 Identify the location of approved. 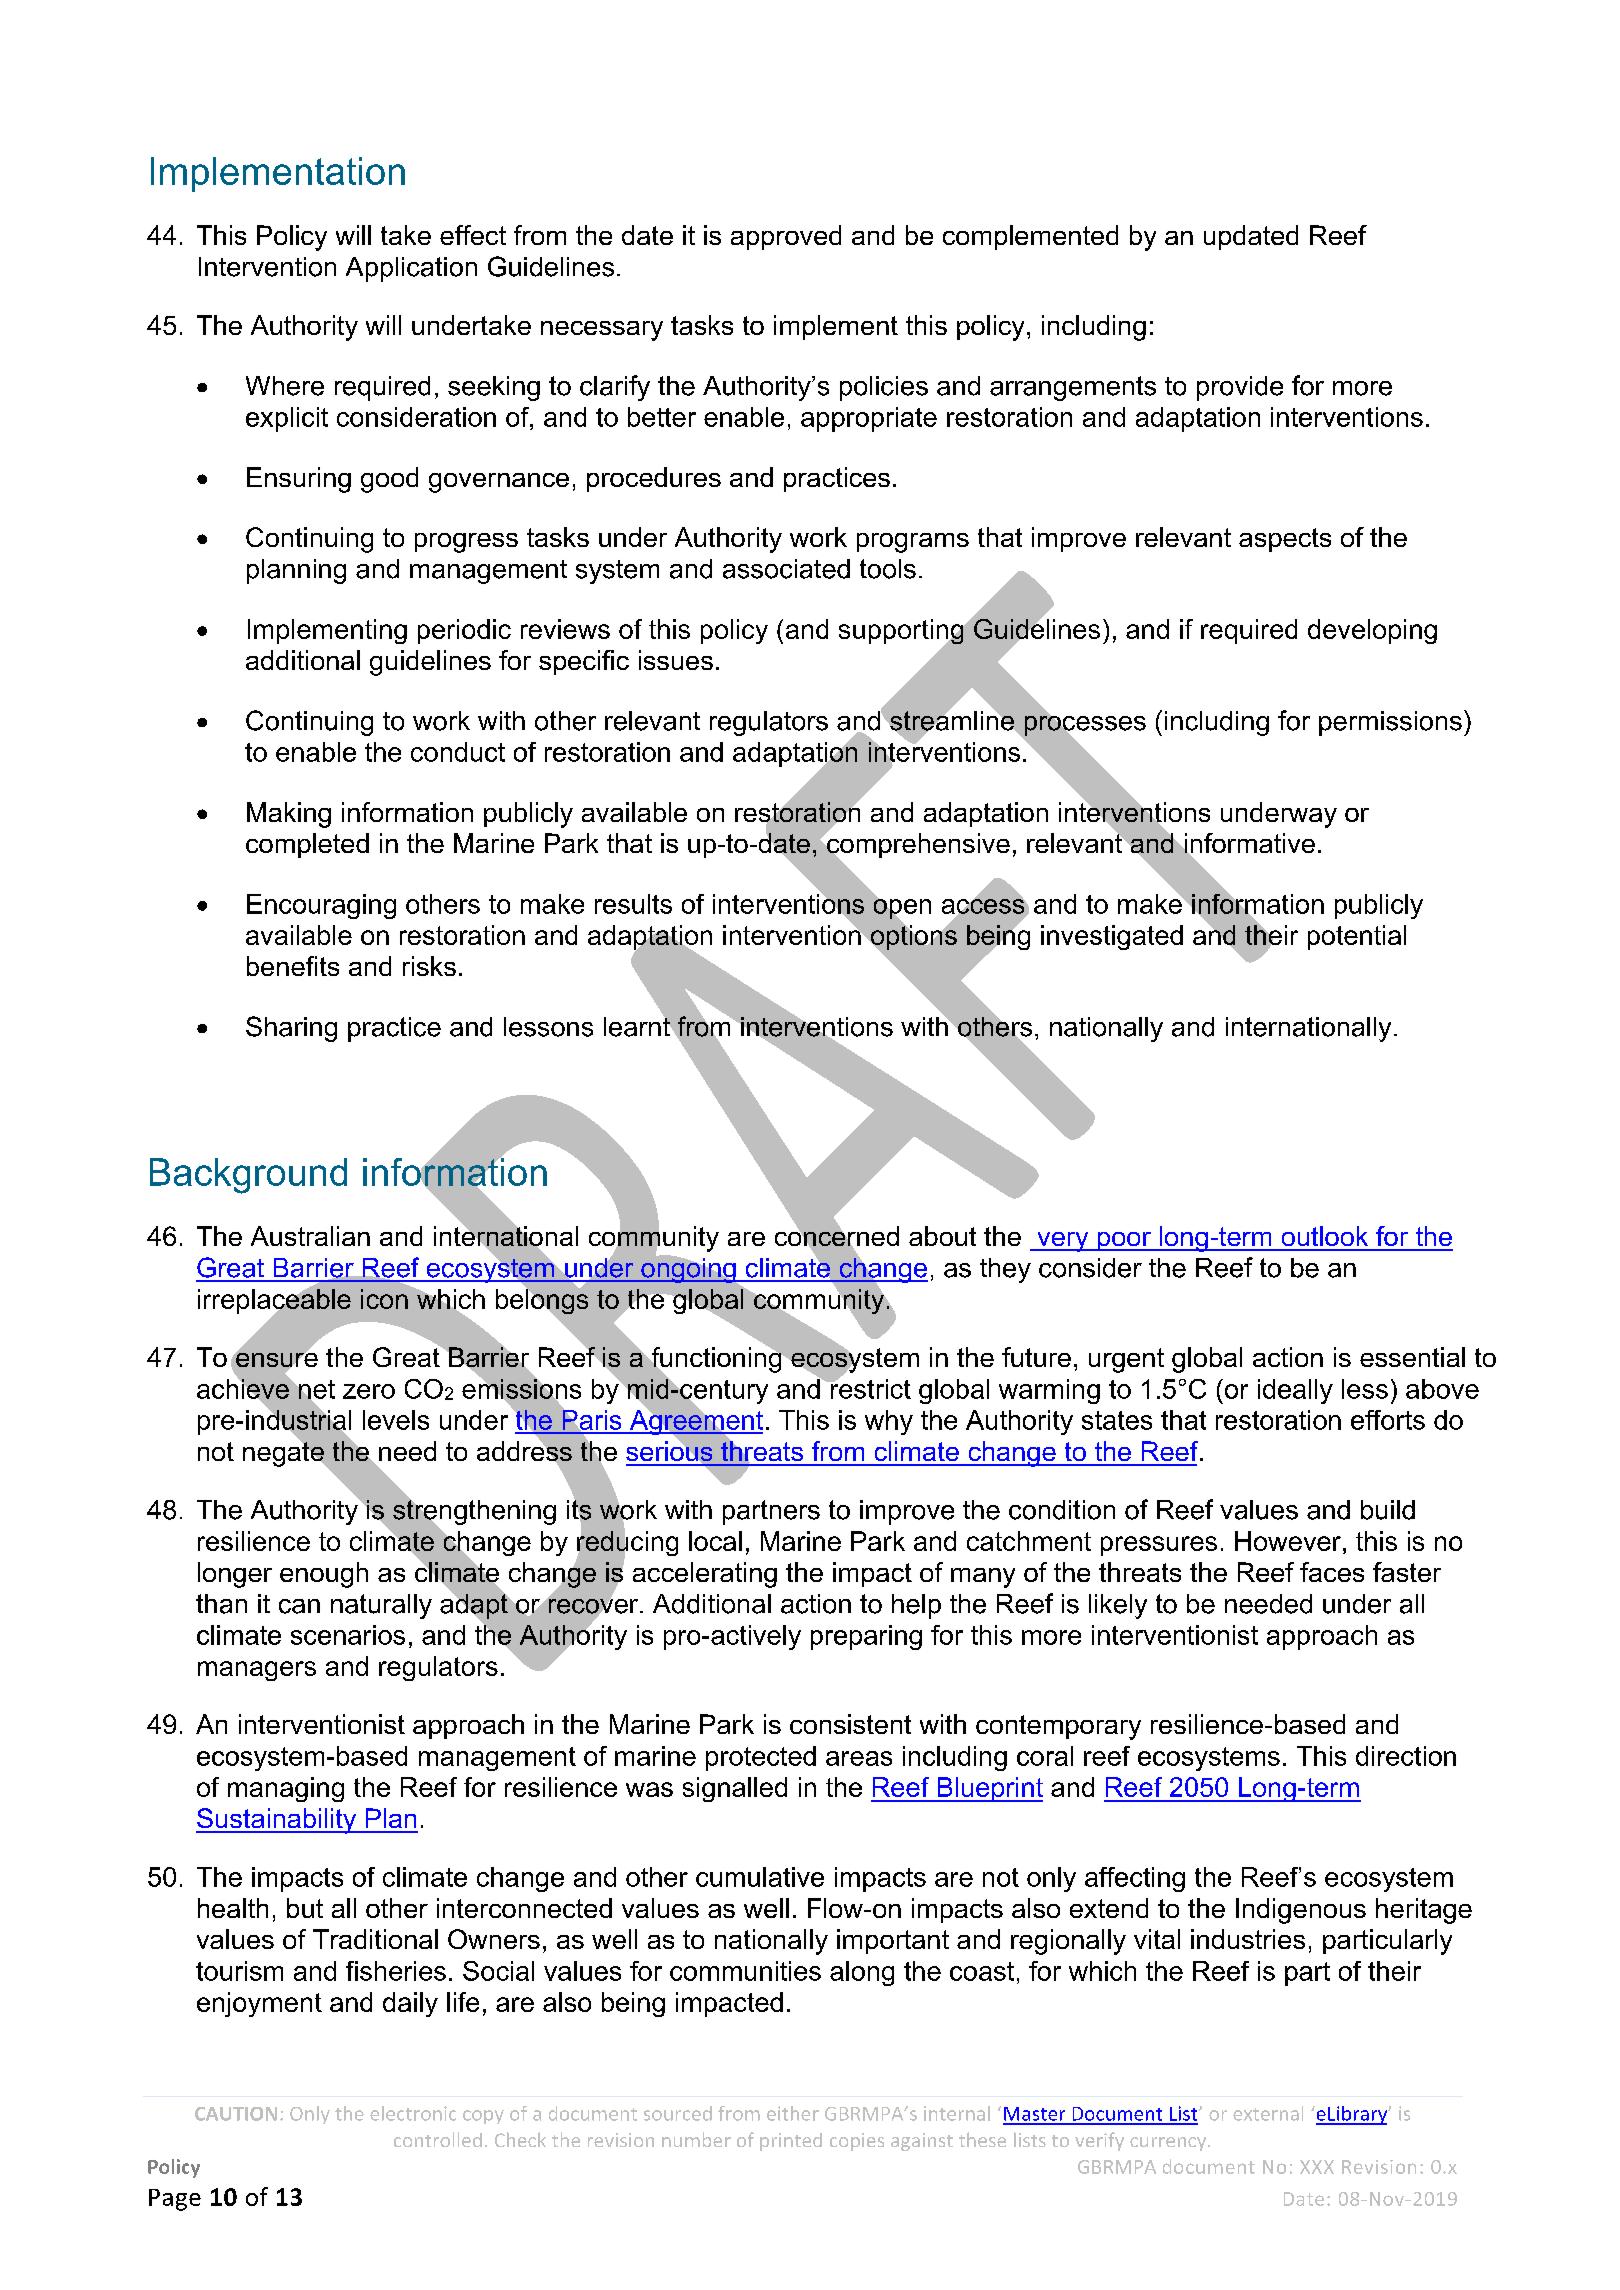
(786, 237).
